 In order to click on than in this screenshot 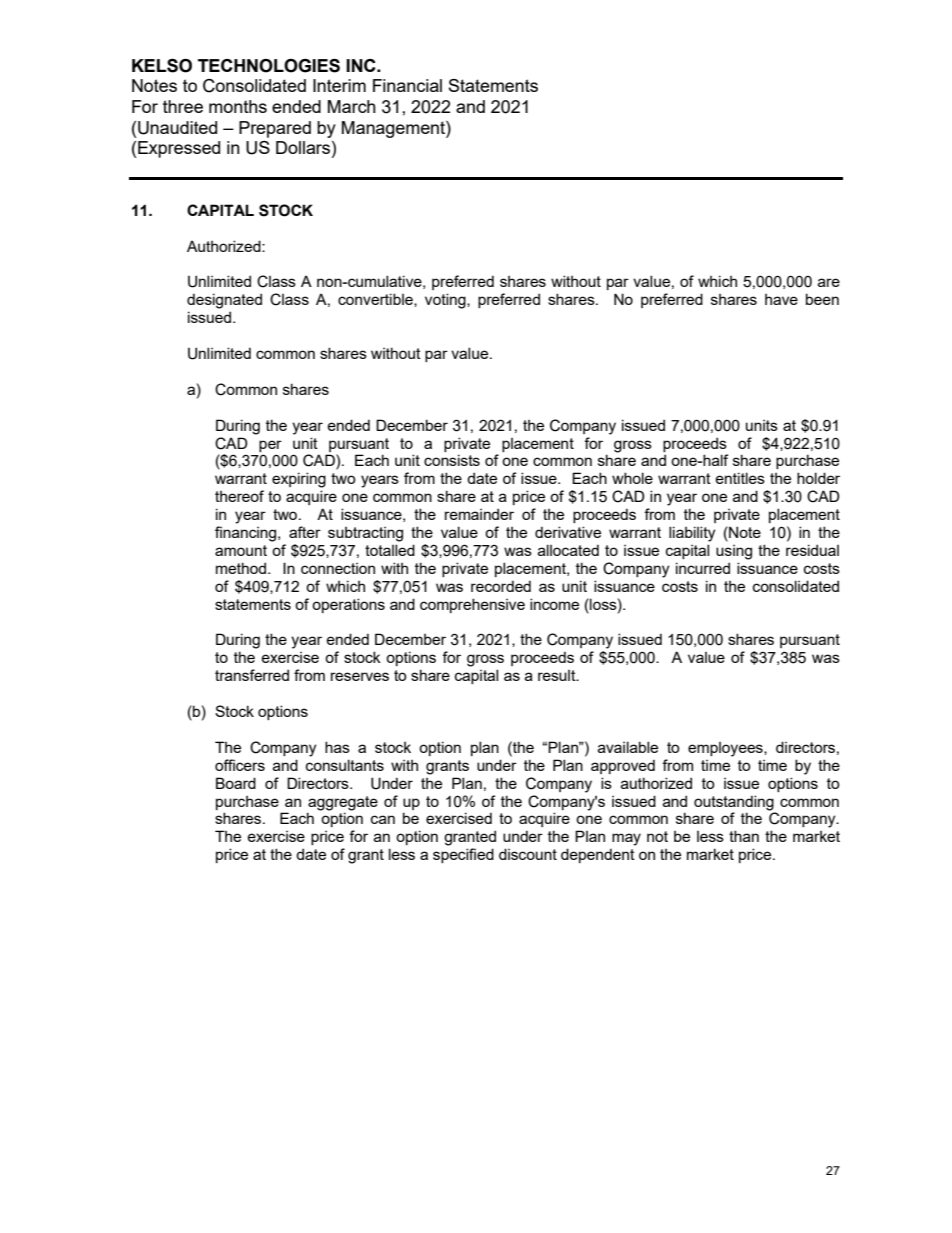, I will do `click(744, 836)`.
